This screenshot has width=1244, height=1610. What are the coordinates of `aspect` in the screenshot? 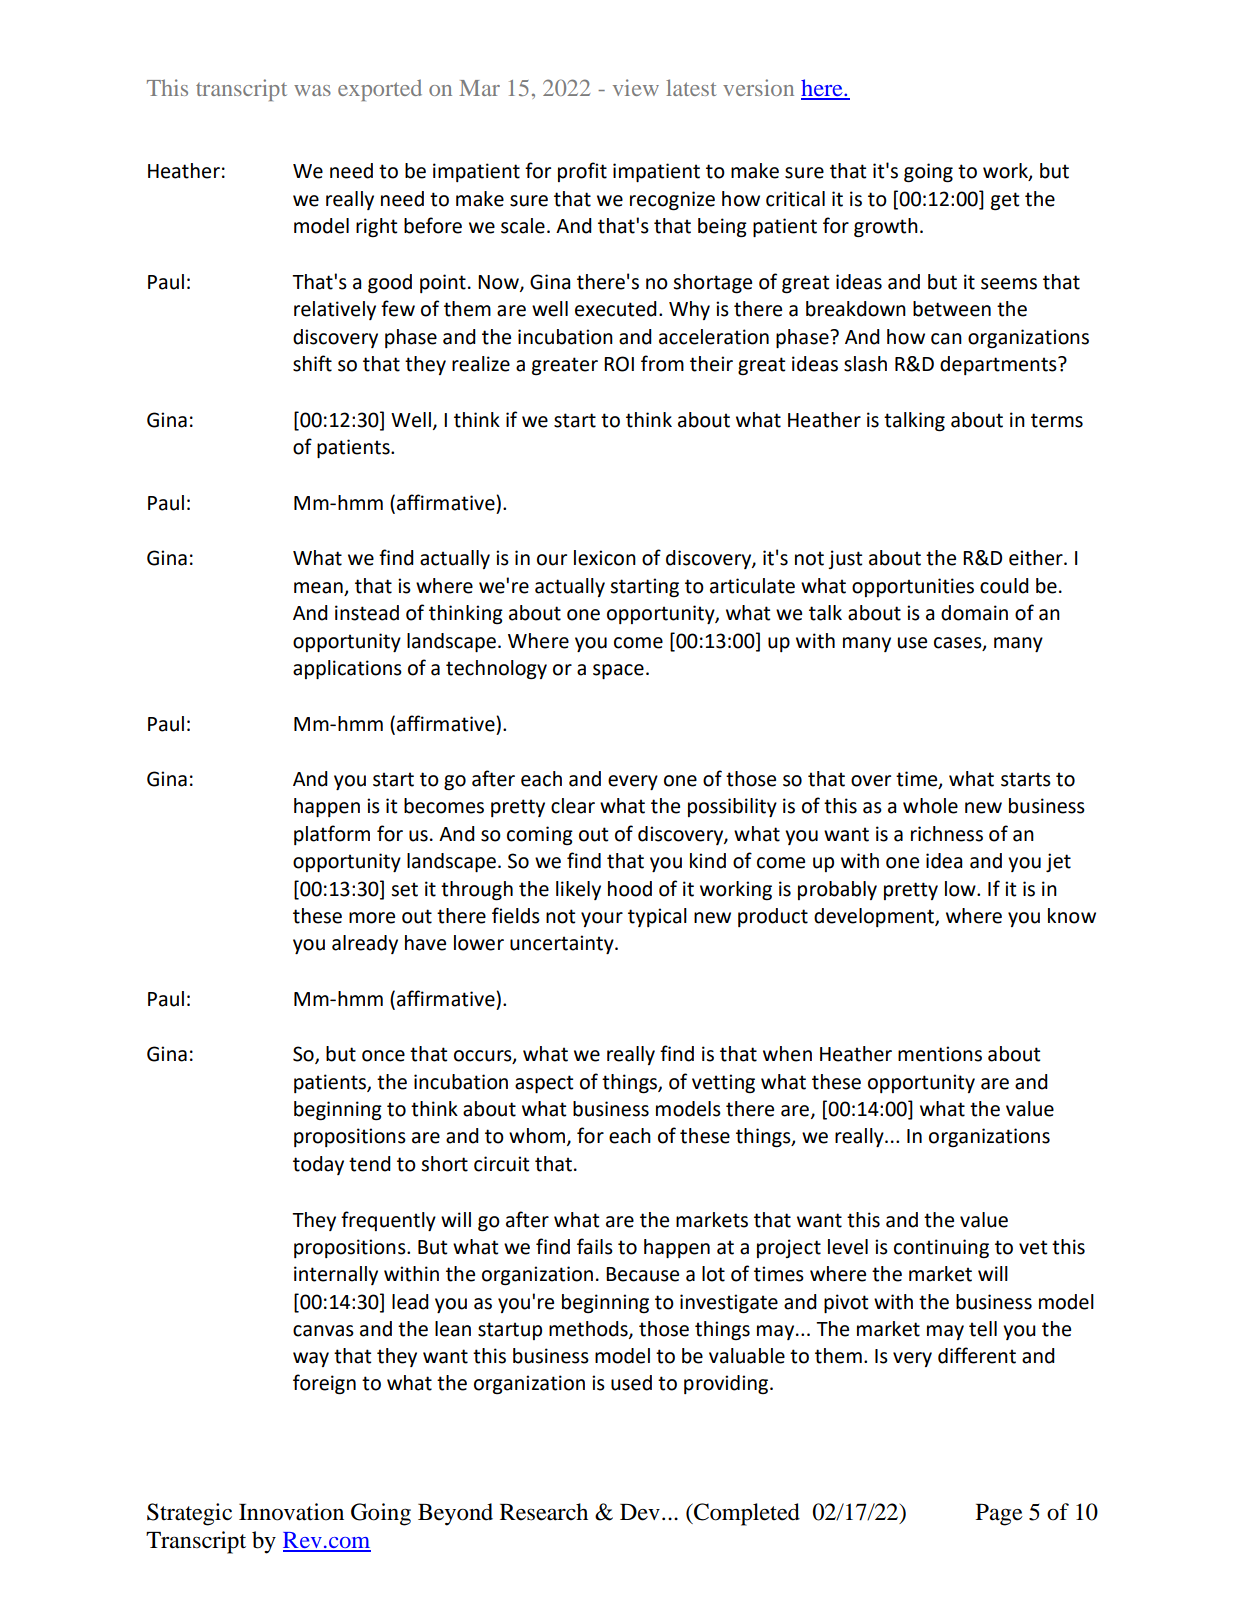 It's located at (544, 1084).
